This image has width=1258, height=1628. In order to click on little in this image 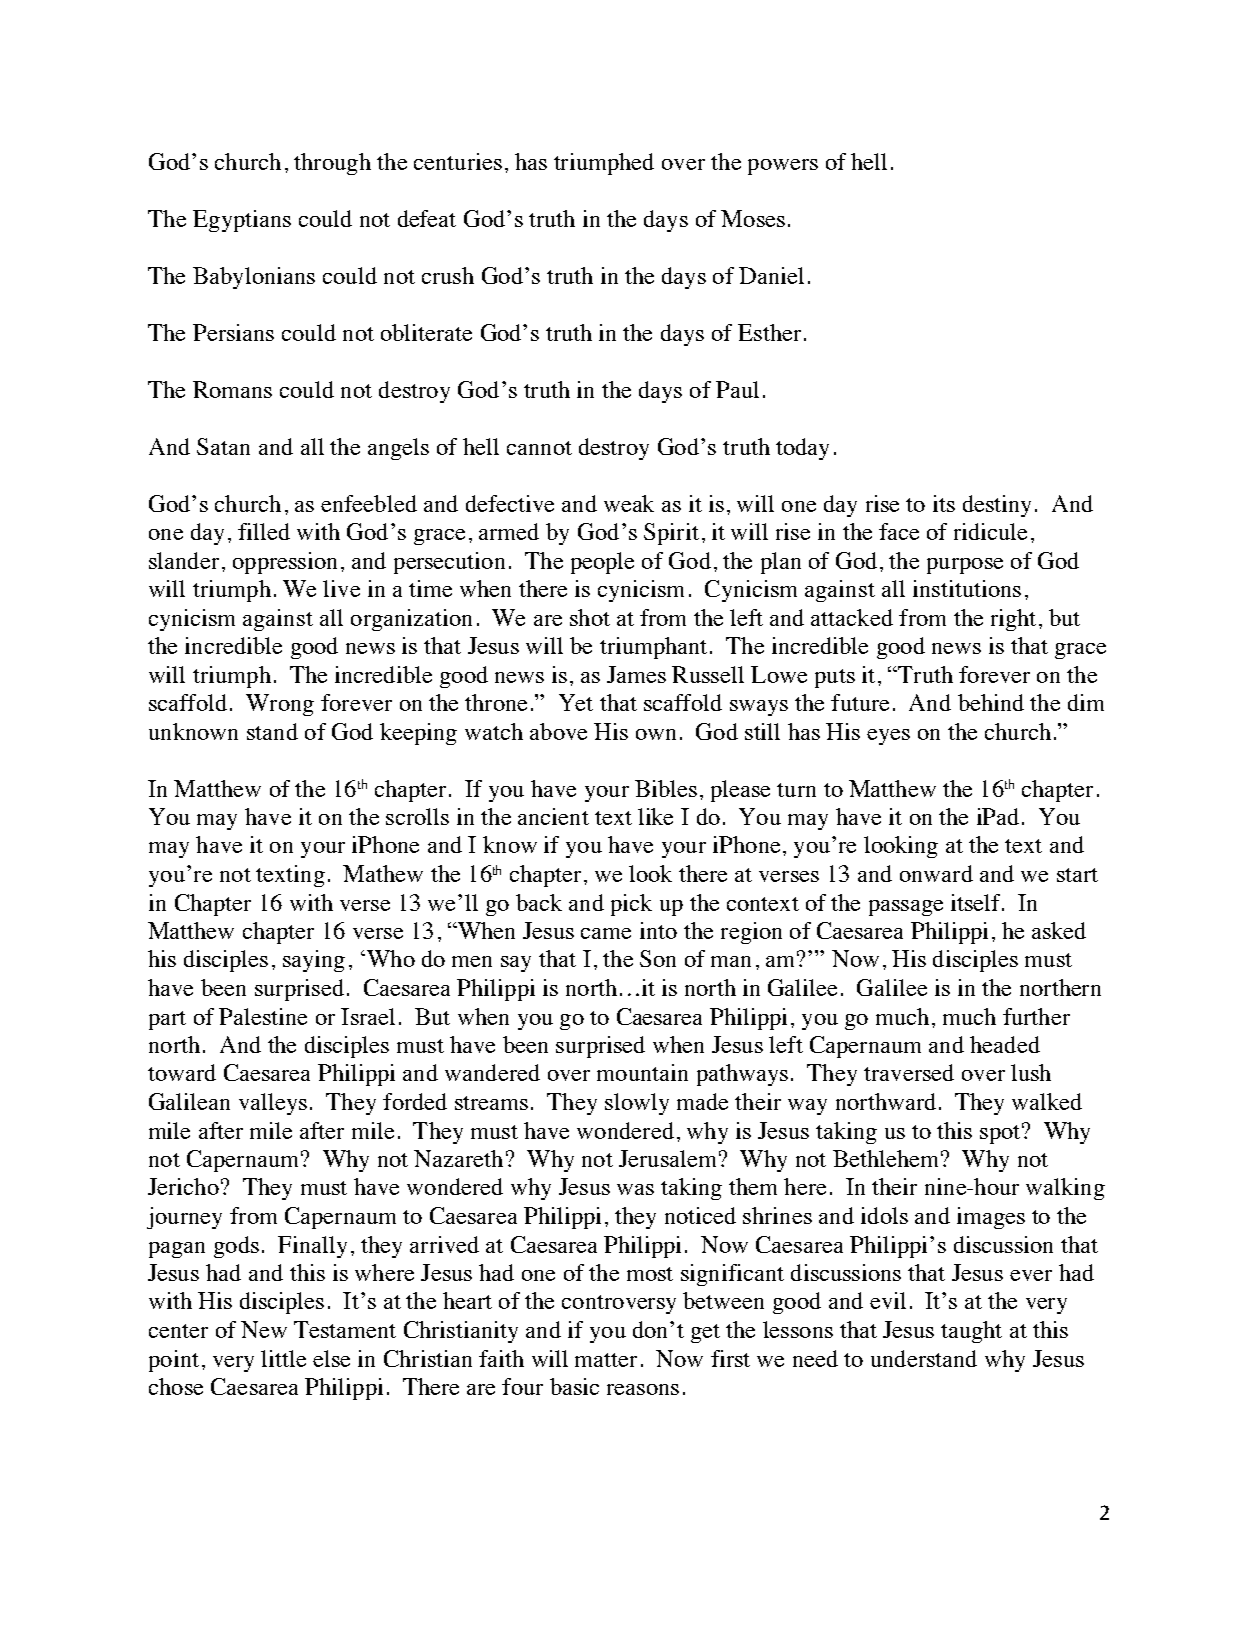, I will do `click(283, 1358)`.
